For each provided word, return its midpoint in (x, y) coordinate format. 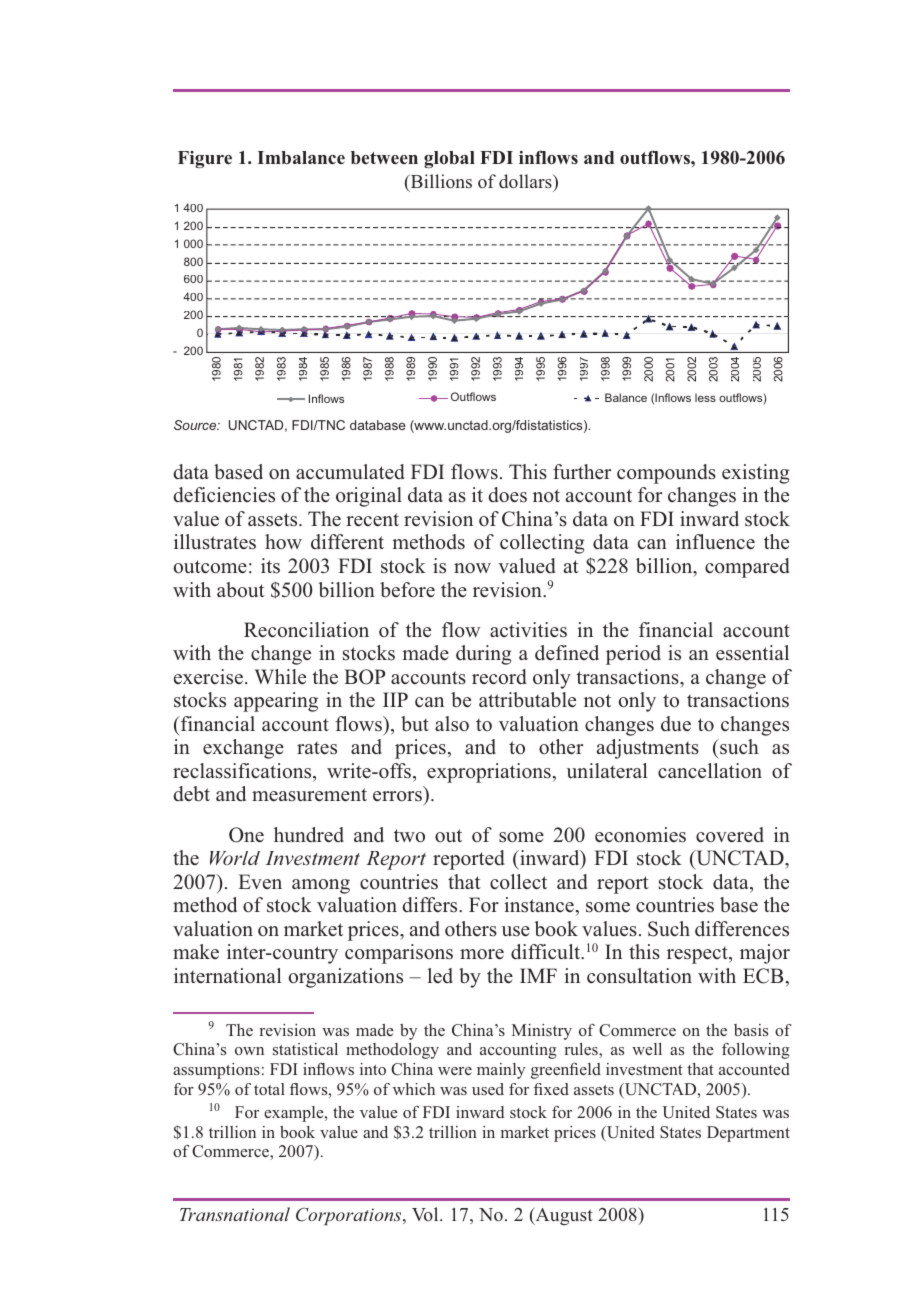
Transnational (235, 1214)
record (499, 677)
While (280, 677)
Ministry (542, 1032)
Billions (440, 181)
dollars (526, 181)
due (676, 723)
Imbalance (301, 158)
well (647, 1049)
